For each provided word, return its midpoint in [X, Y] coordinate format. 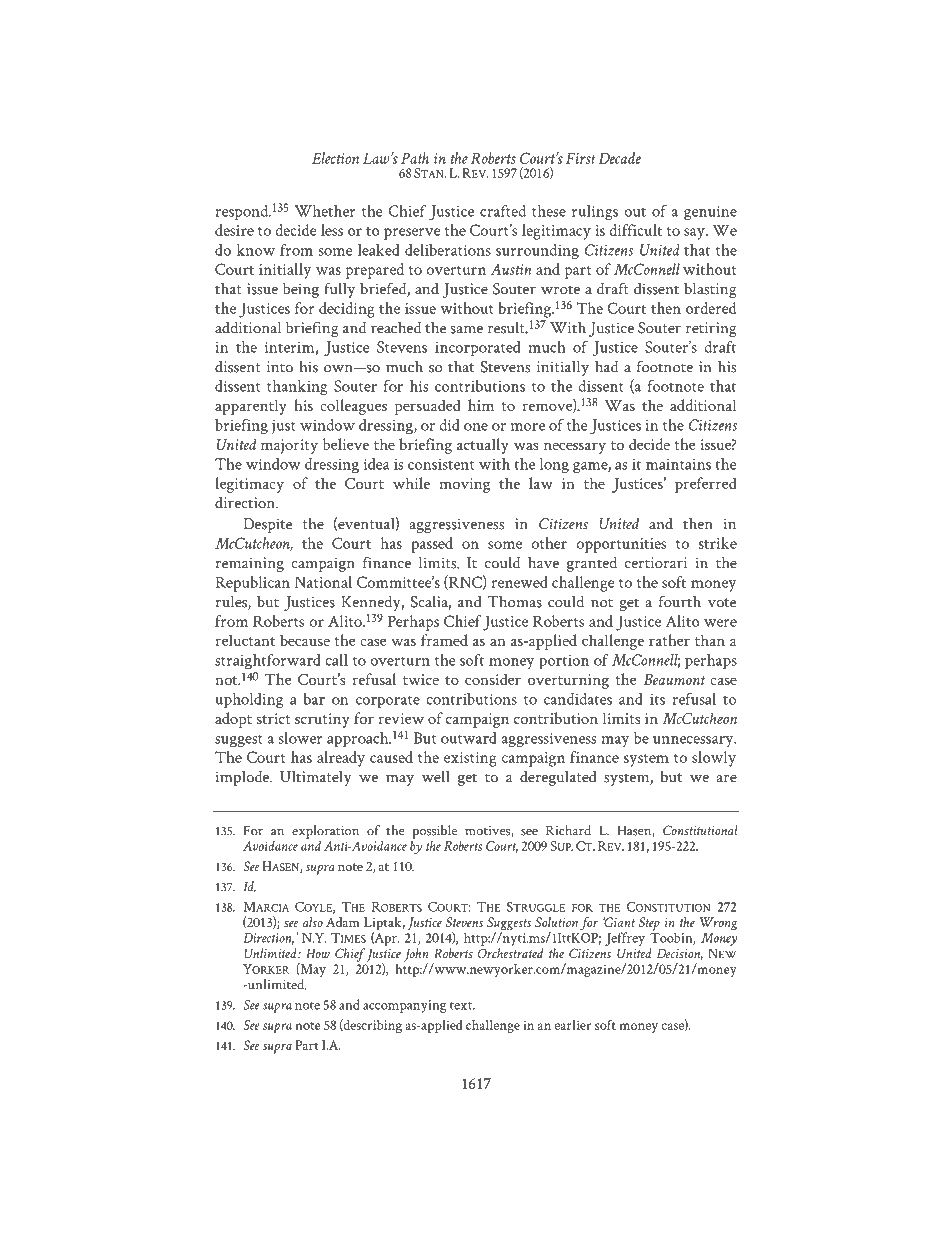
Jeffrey [625, 939]
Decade [620, 158]
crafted [503, 211]
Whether [325, 211]
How [318, 953]
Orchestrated [510, 953]
